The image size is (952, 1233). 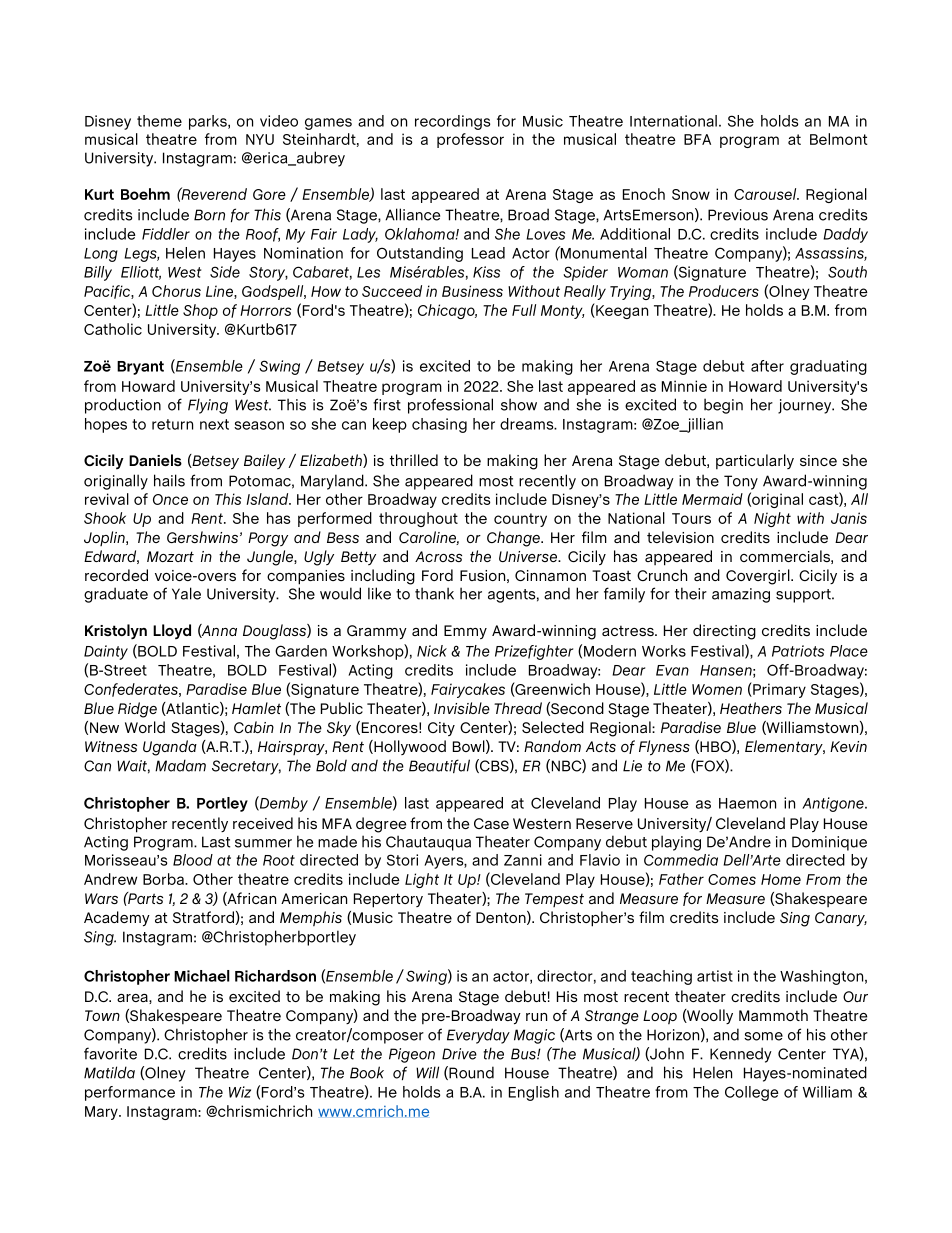 I want to click on Emmy, so click(x=465, y=632).
